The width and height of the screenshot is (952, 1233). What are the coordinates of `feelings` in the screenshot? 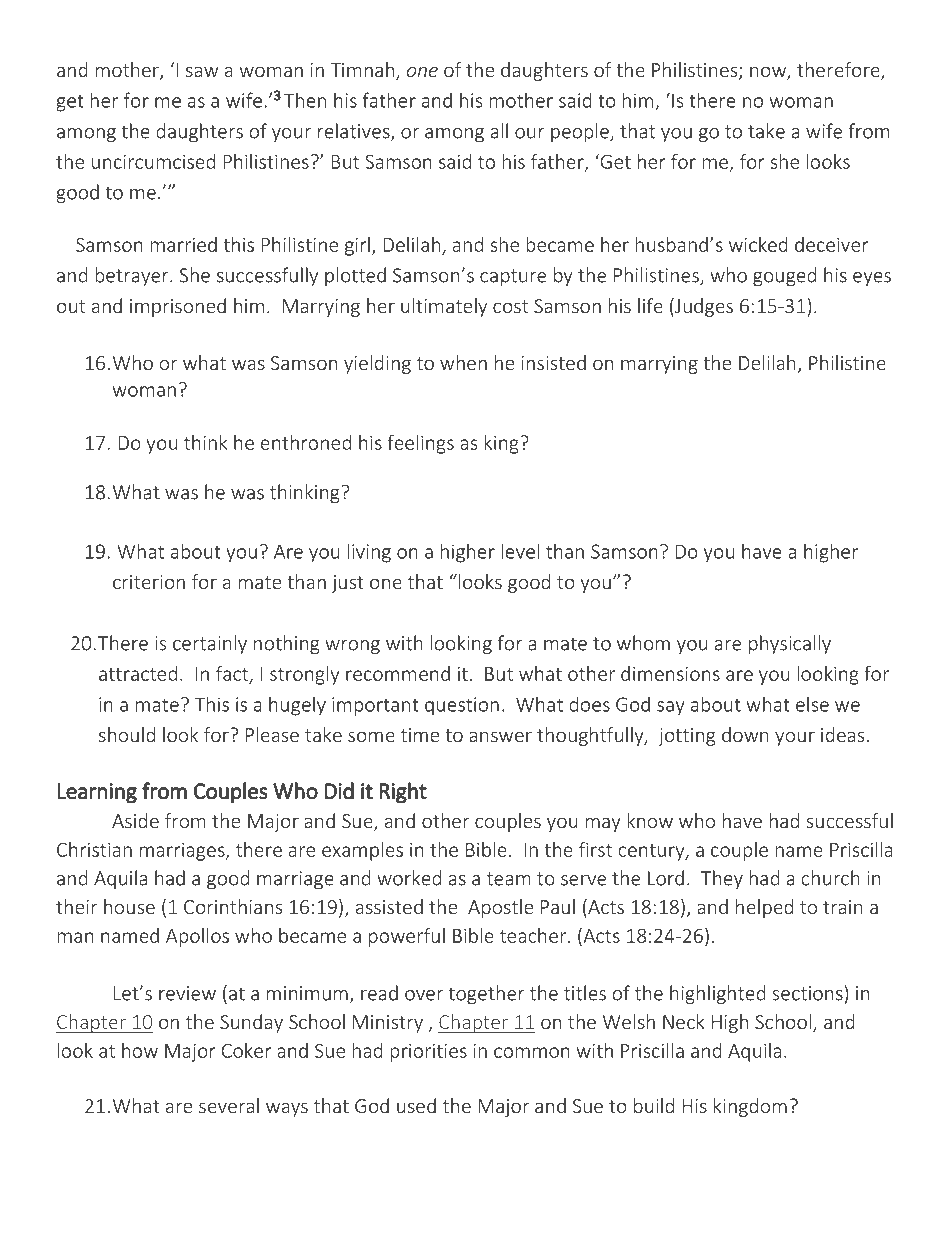 It's located at (421, 444).
